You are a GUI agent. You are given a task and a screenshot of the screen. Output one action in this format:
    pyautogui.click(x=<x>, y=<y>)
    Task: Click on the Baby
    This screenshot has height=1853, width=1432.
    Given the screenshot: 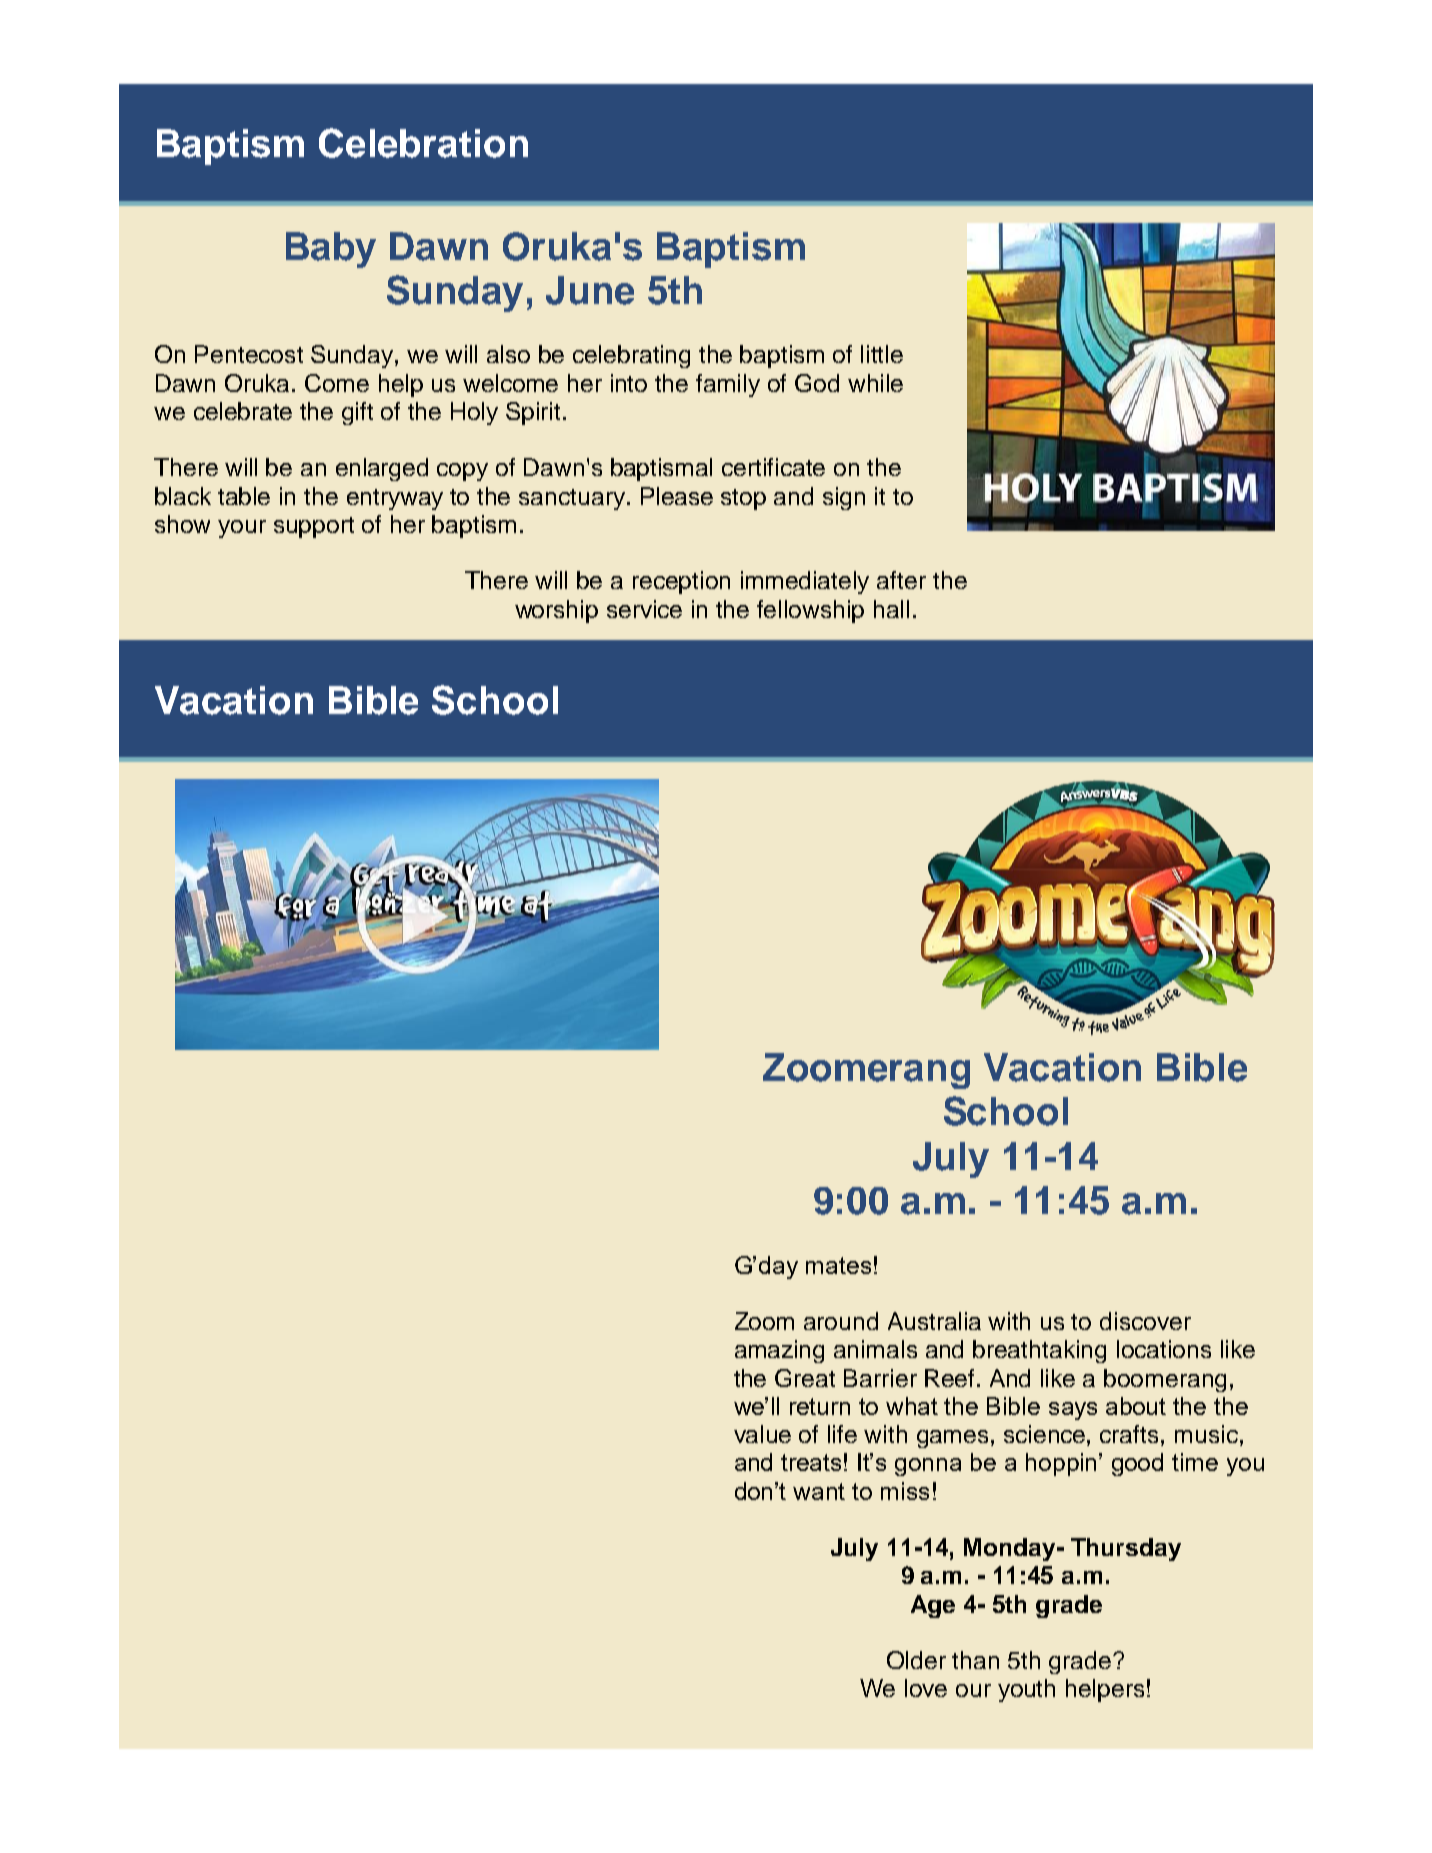 What is the action you would take?
    pyautogui.click(x=331, y=250)
